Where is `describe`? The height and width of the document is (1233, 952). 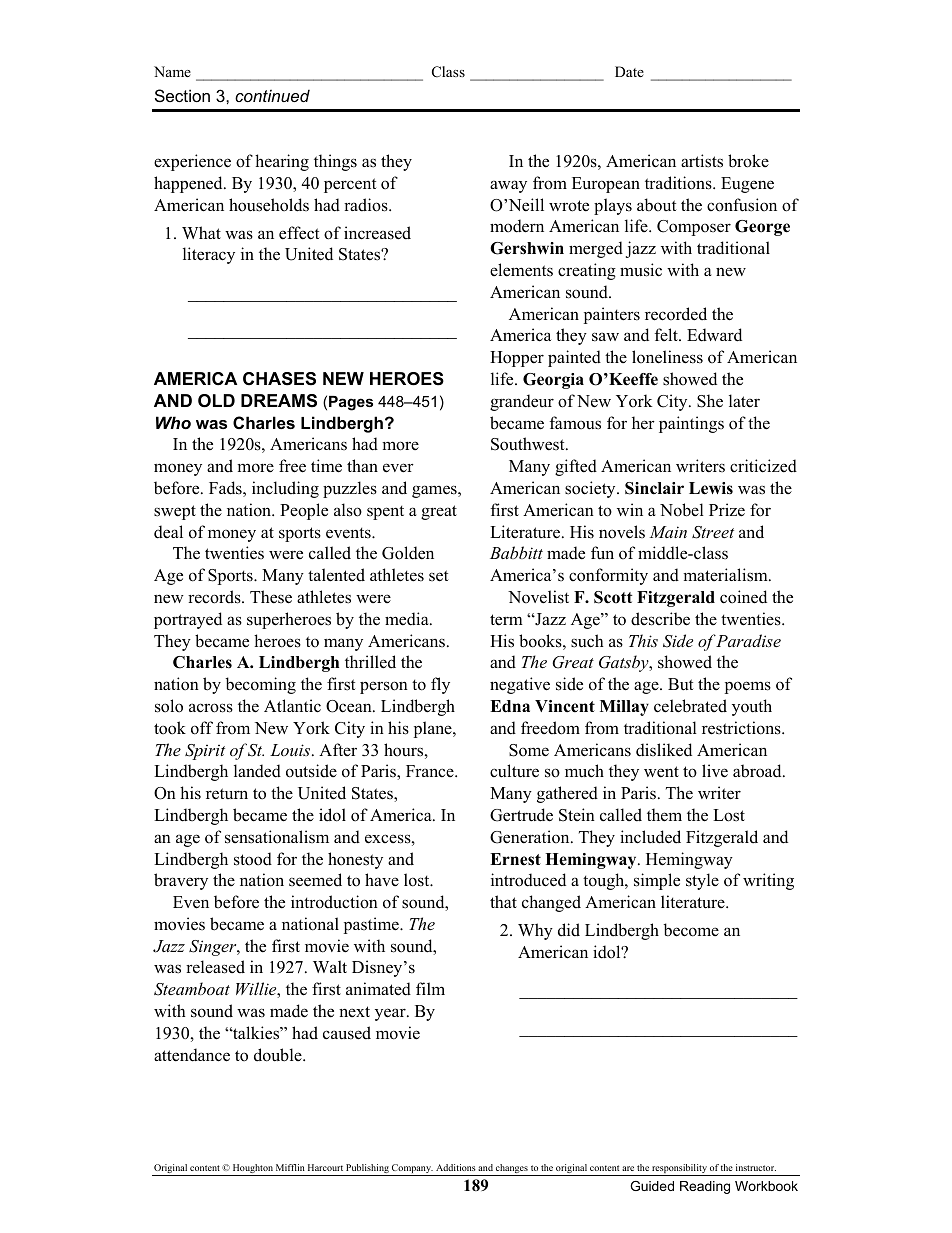 describe is located at coordinates (660, 619).
